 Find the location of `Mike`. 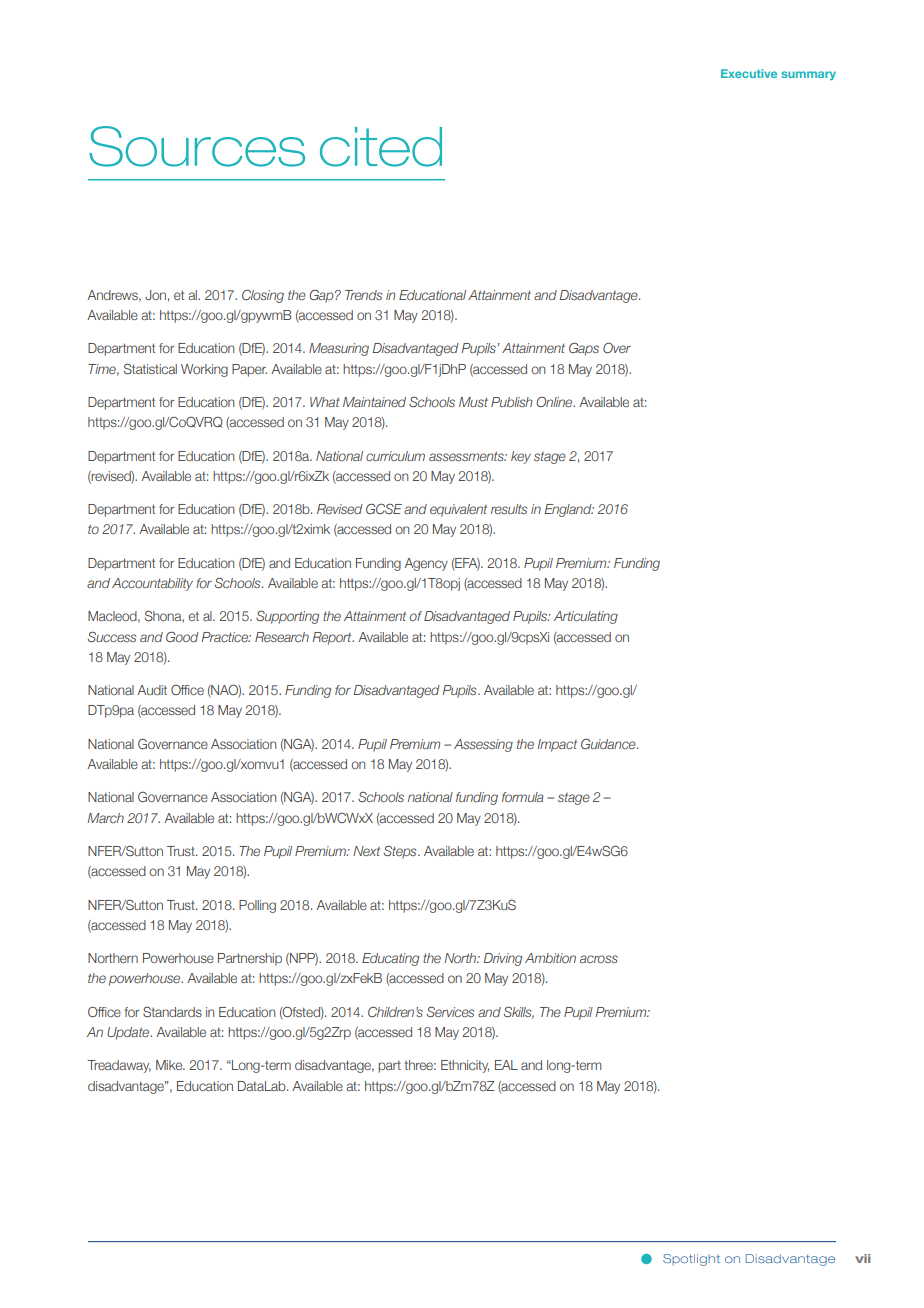

Mike is located at coordinates (170, 1065).
